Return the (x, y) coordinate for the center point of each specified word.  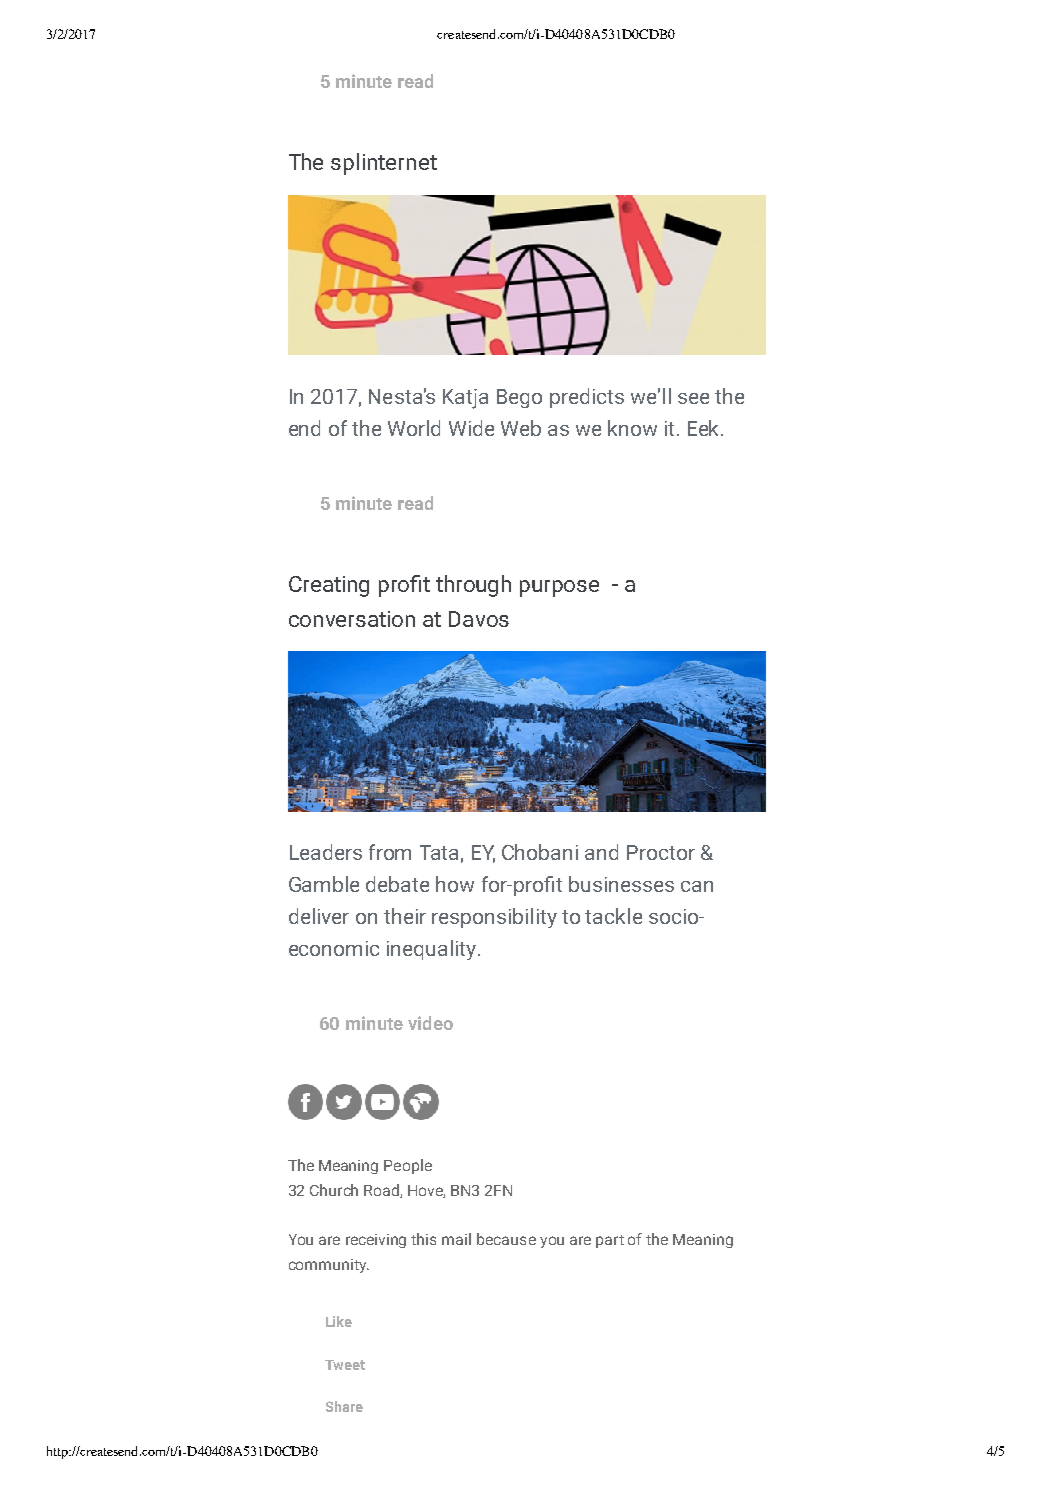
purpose (559, 588)
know (632, 428)
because (506, 1239)
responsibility (494, 918)
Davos (479, 619)
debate (397, 884)
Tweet (345, 1365)
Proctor (661, 852)
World (414, 428)
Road (382, 1191)
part (610, 1241)
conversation (352, 619)
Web (521, 428)
